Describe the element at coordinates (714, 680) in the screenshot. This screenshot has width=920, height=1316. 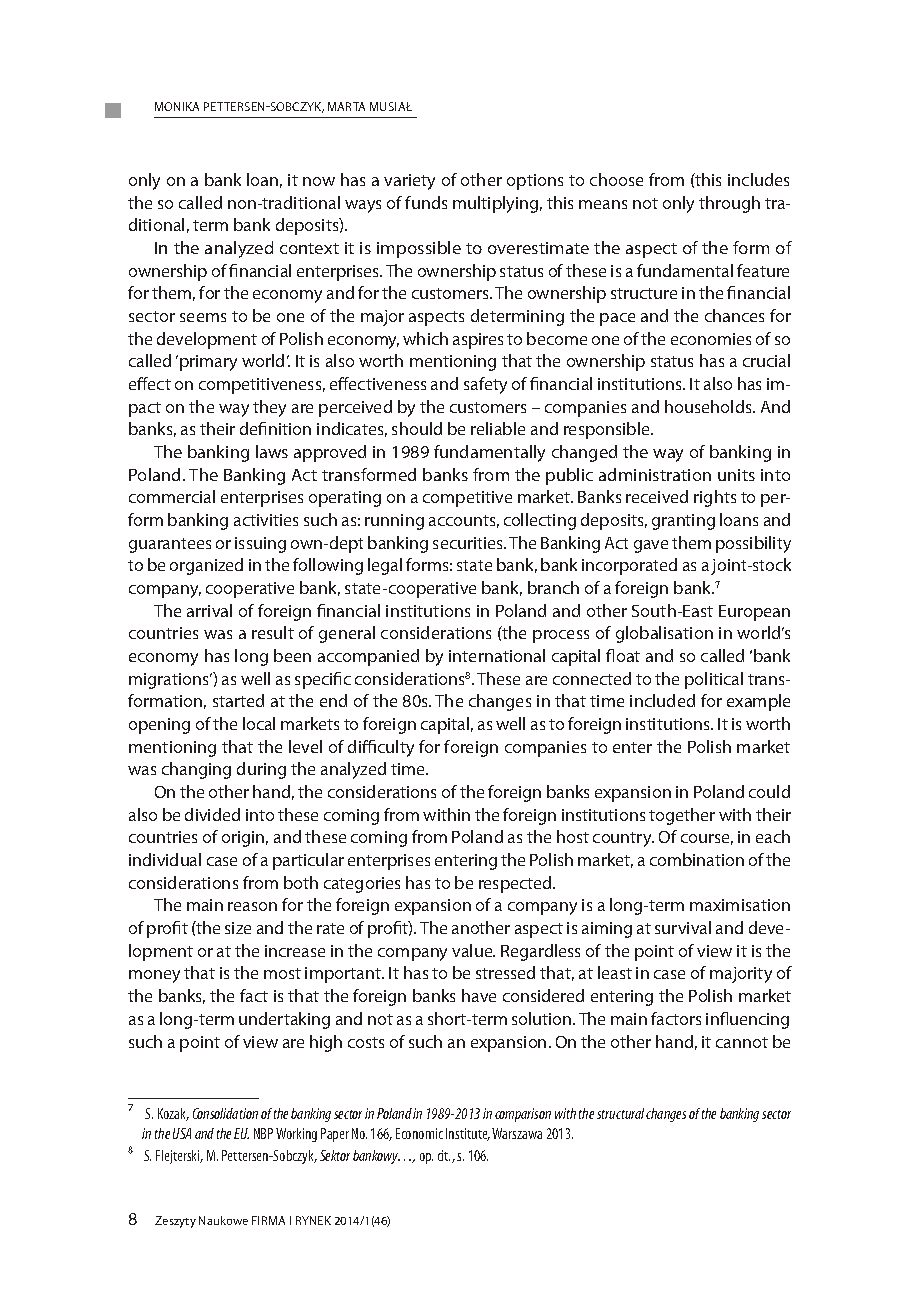
I see `political` at that location.
